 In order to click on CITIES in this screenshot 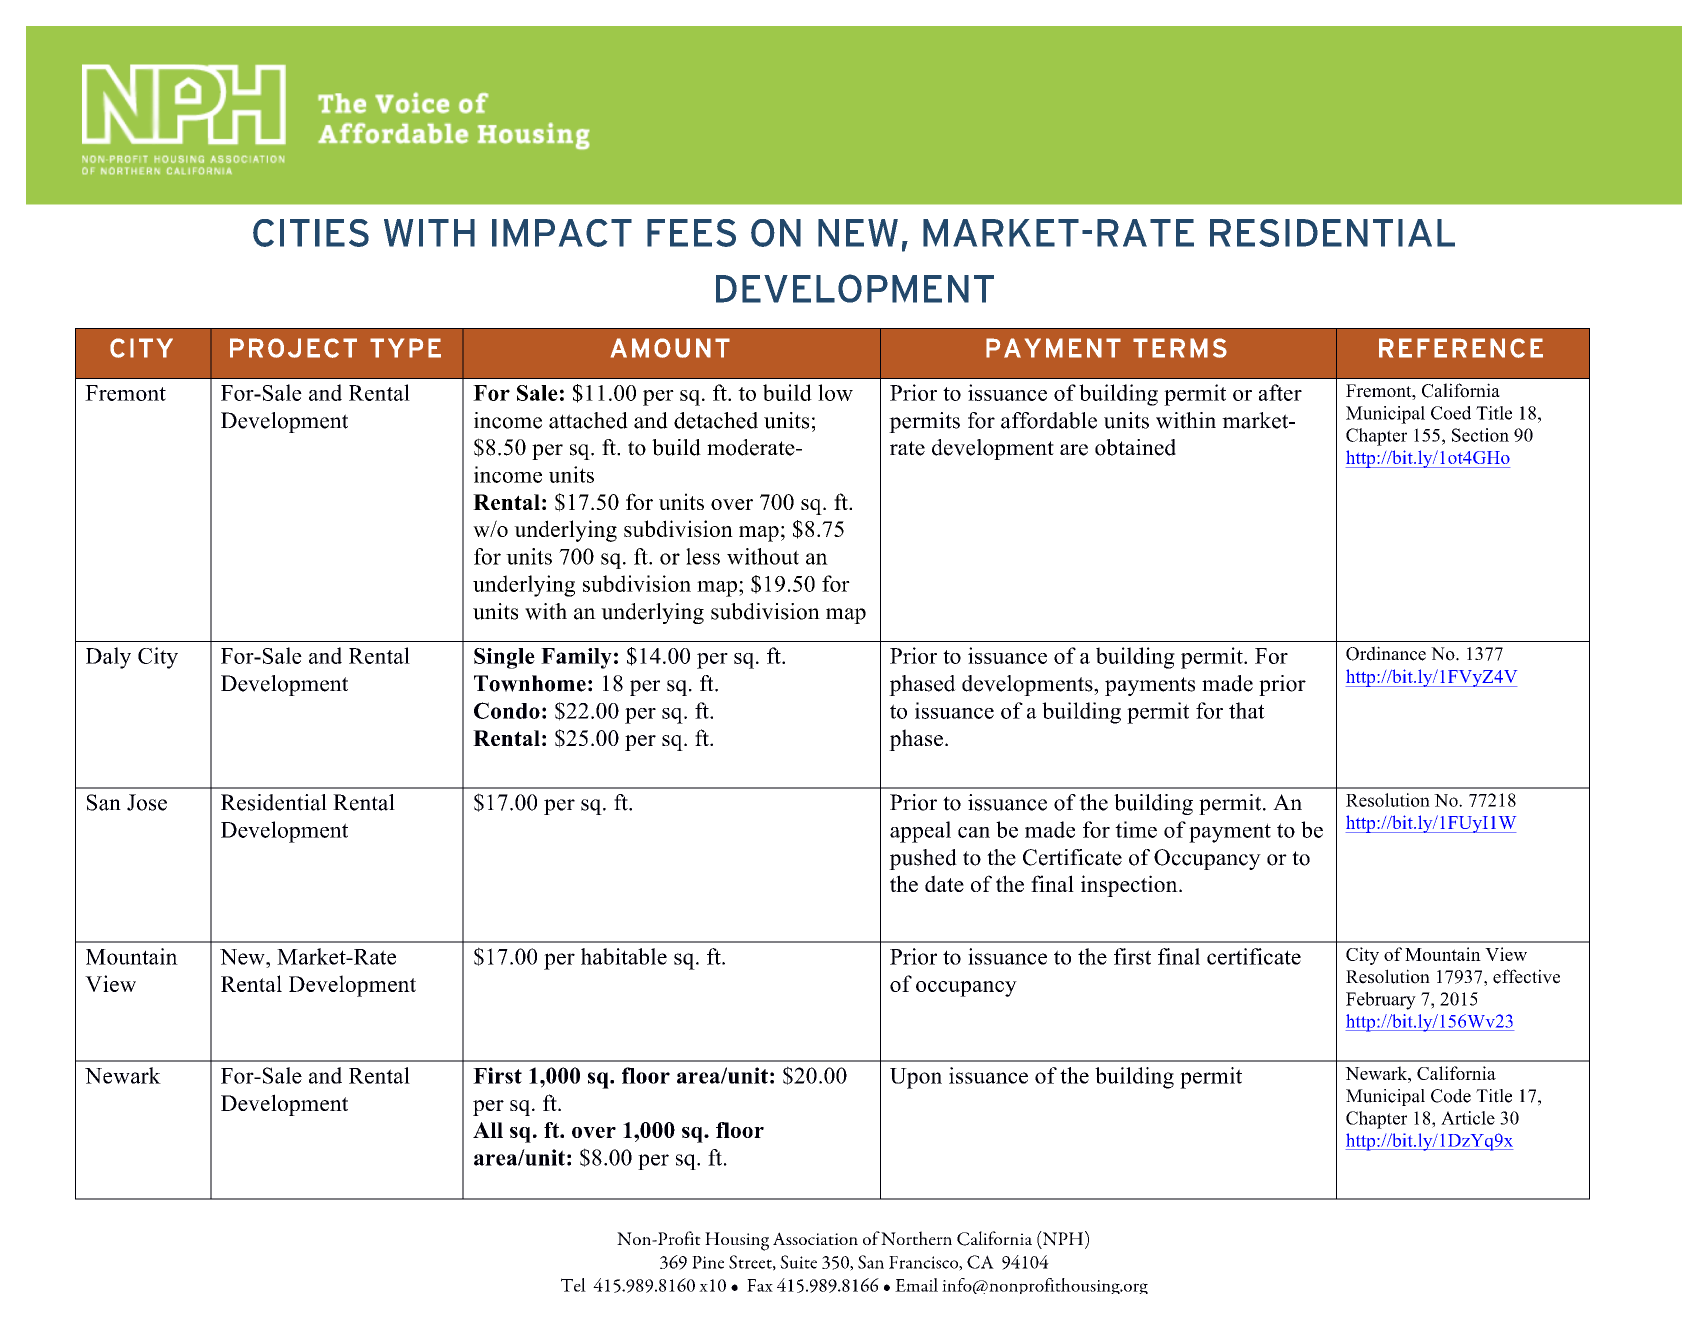, I will do `click(311, 233)`.
